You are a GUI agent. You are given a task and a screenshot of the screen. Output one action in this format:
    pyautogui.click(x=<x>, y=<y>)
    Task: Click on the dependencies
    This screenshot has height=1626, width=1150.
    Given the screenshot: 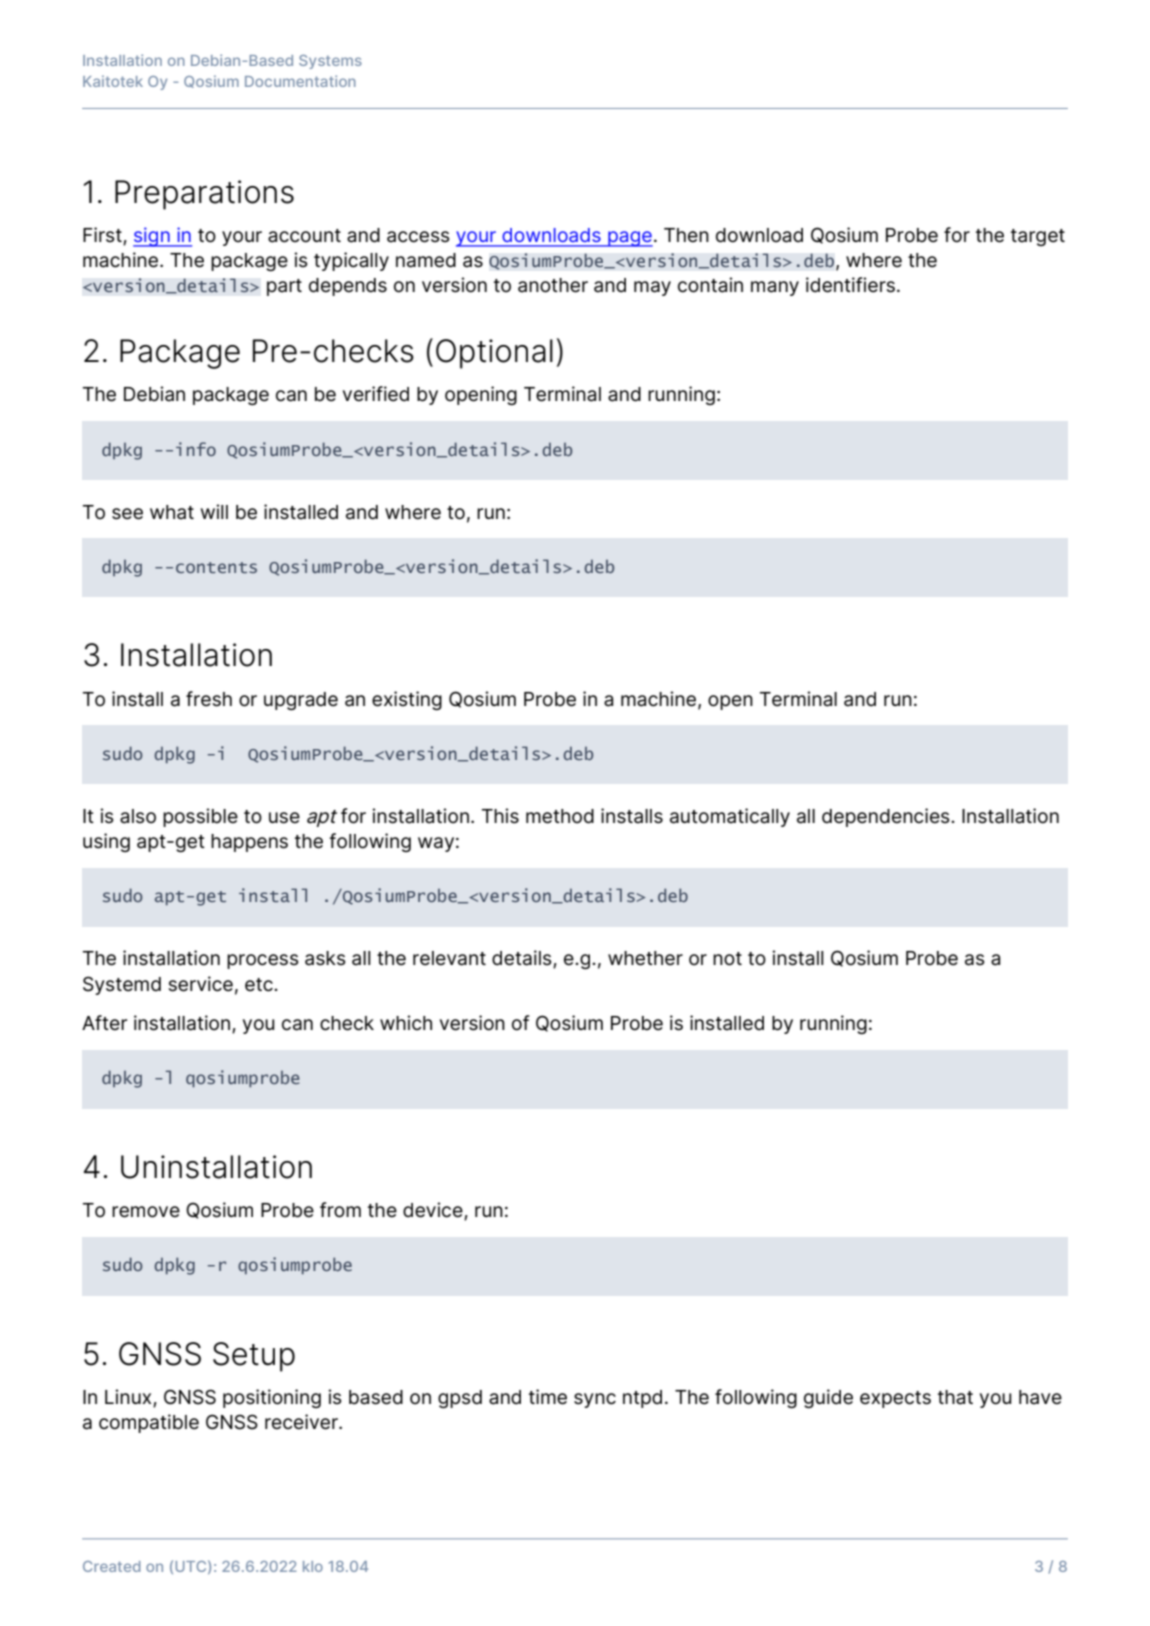 What is the action you would take?
    pyautogui.click(x=887, y=817)
